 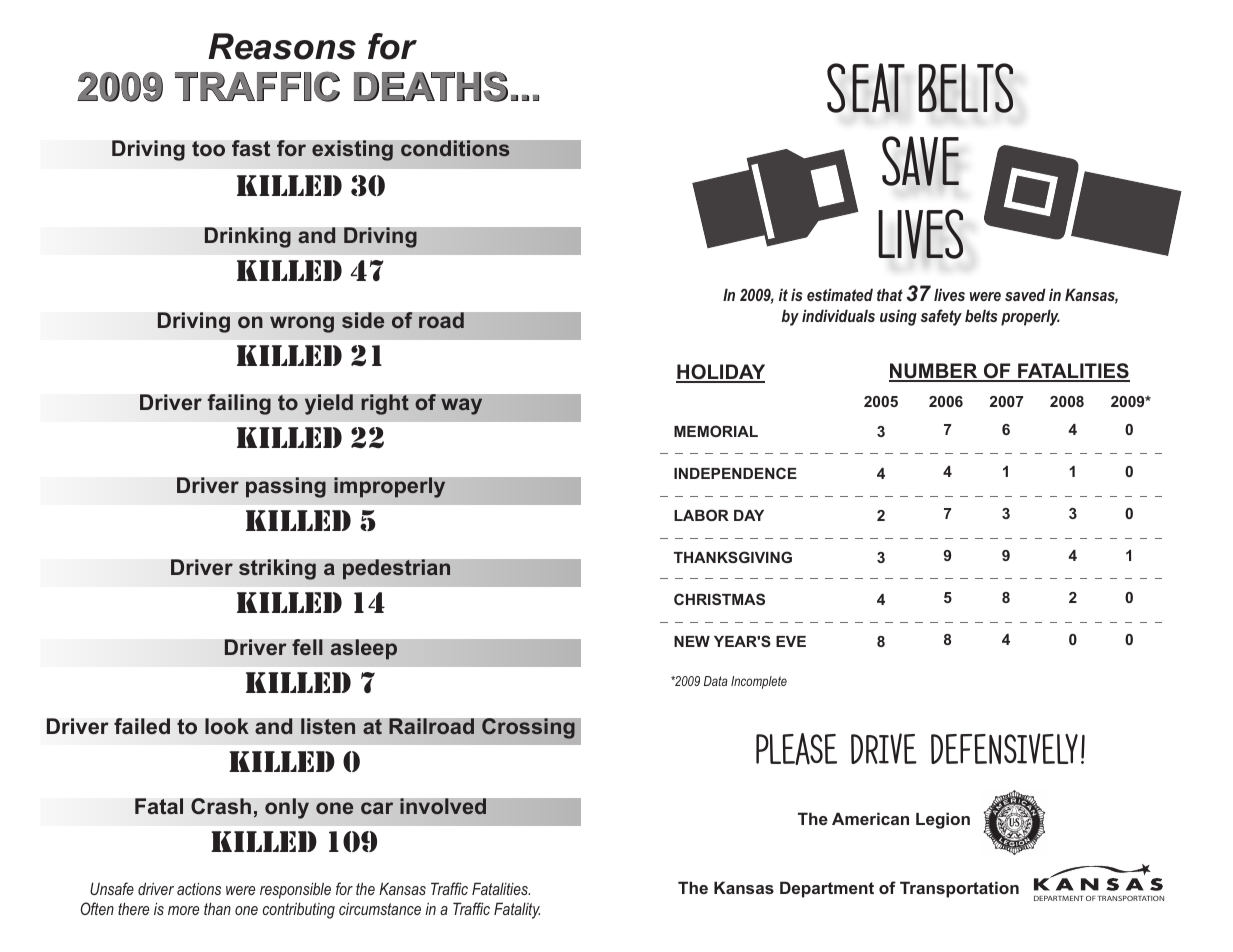 What do you see at coordinates (380, 908) in the page?
I see `circumstance` at bounding box center [380, 908].
